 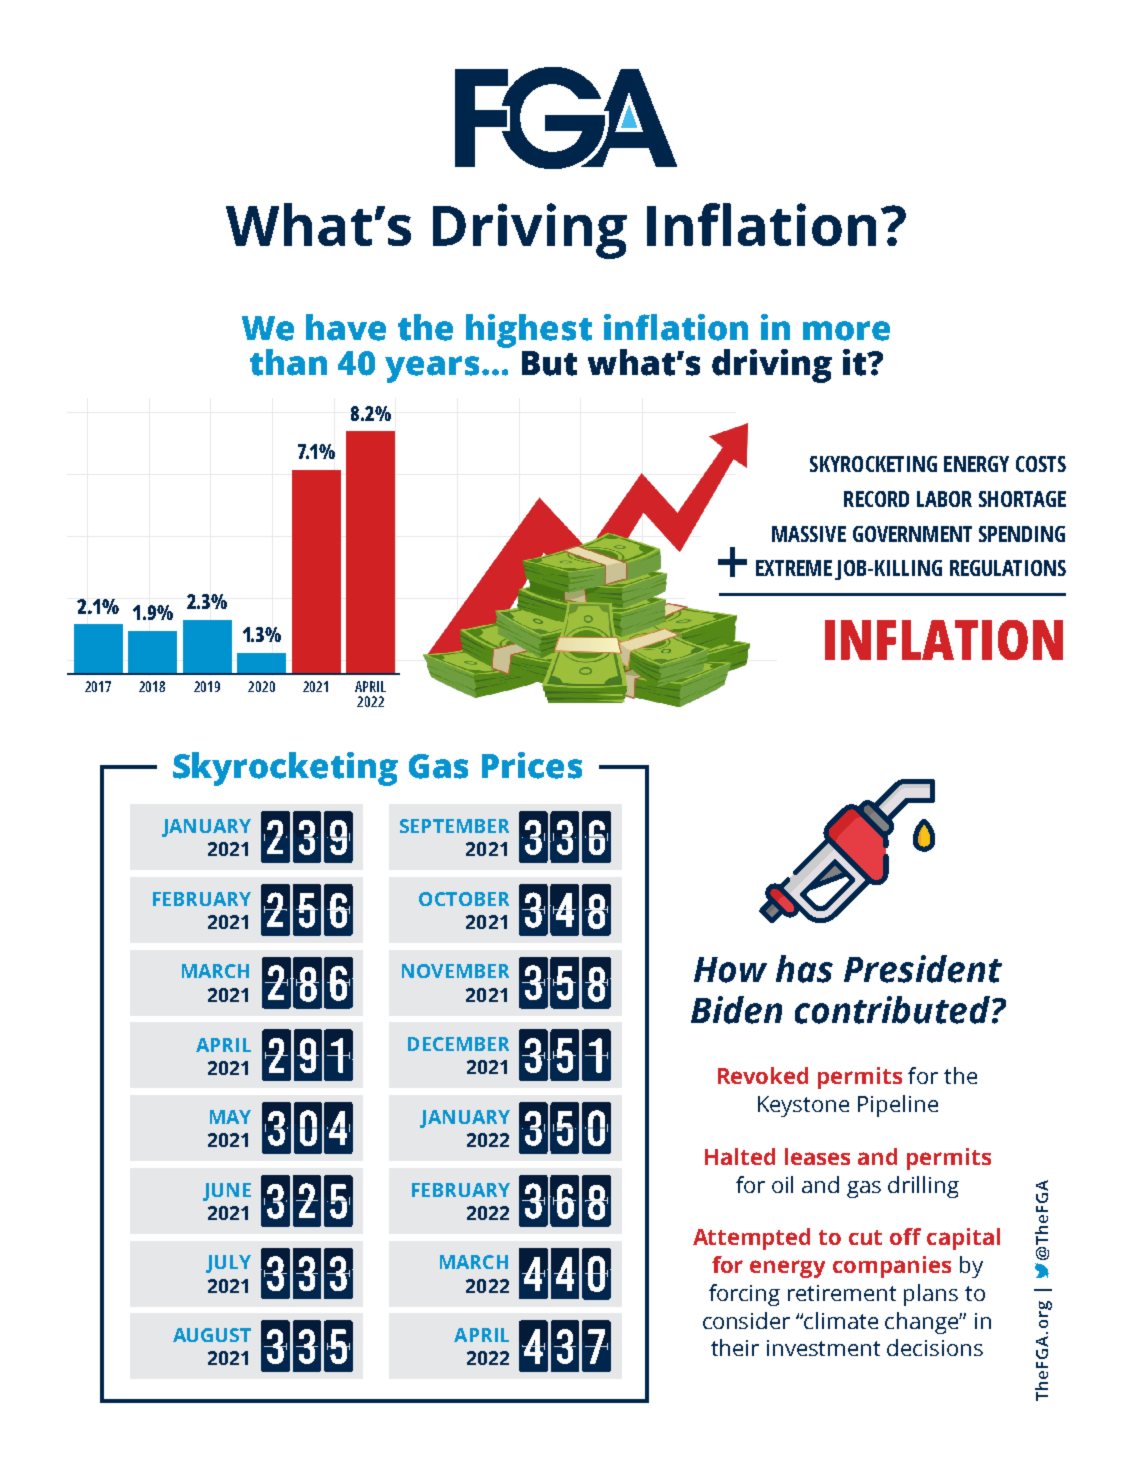 What do you see at coordinates (735, 1347) in the image?
I see `their` at bounding box center [735, 1347].
